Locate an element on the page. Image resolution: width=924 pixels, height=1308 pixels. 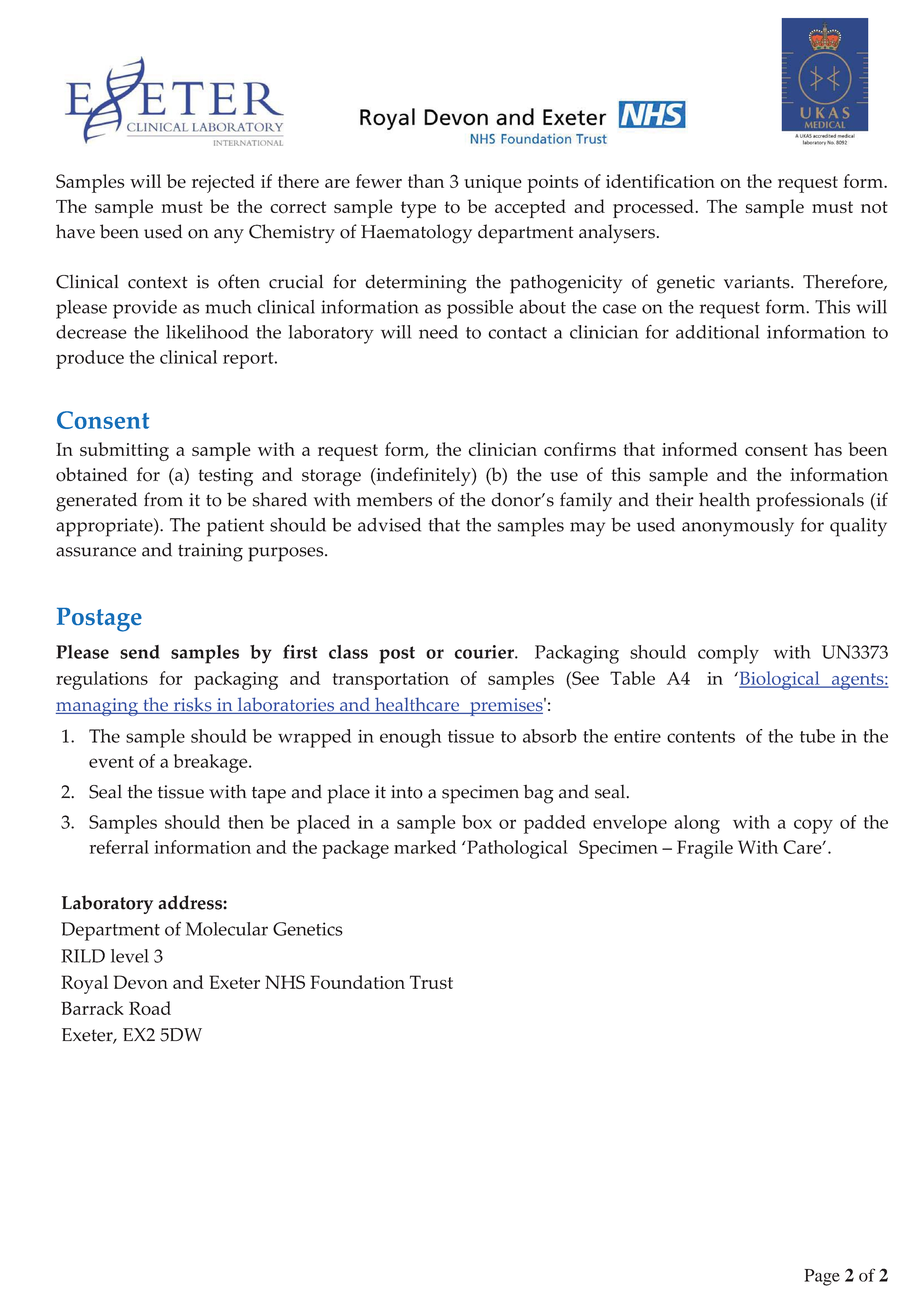
risks is located at coordinates (192, 705).
